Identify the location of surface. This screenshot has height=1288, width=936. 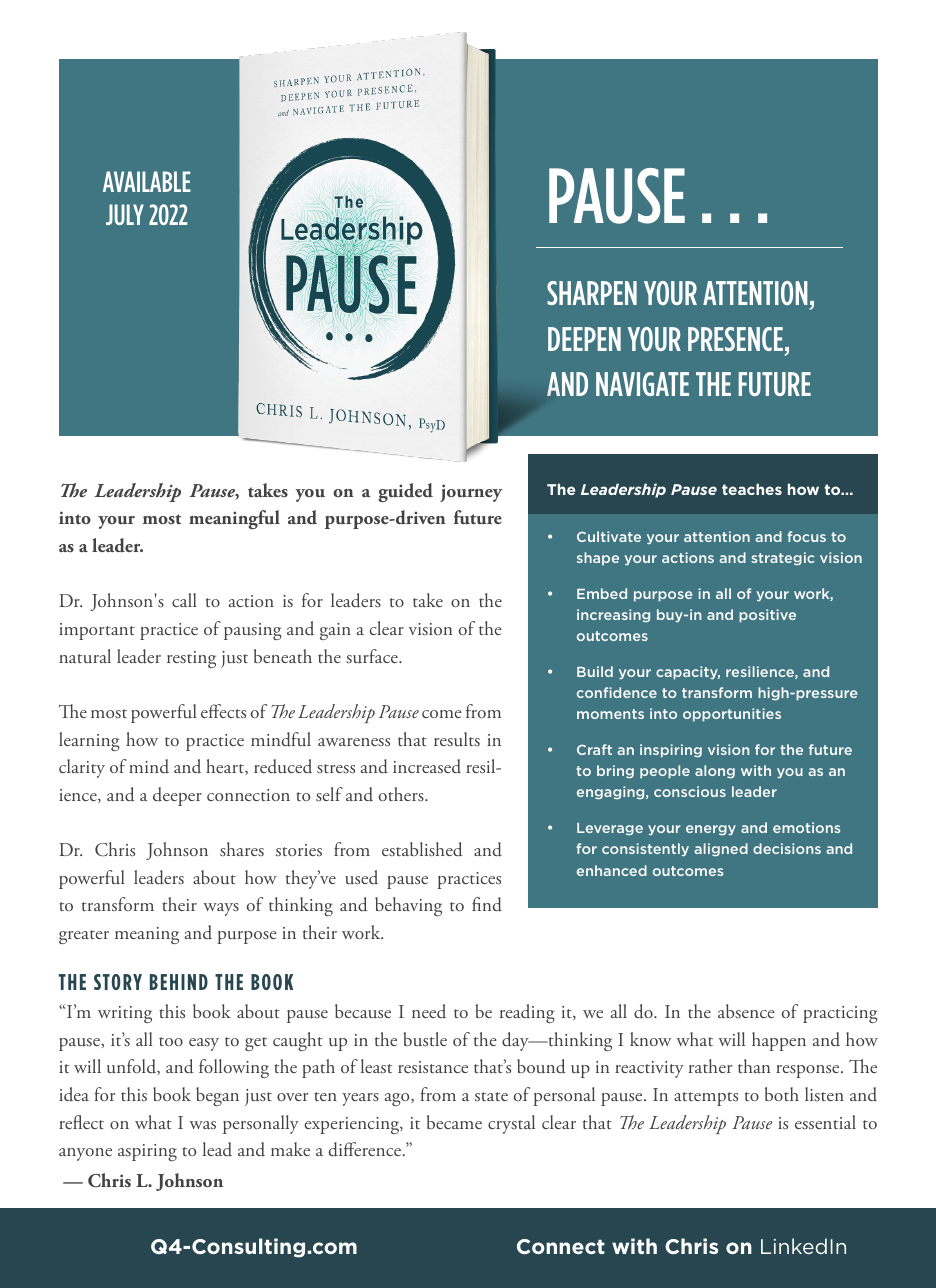
(373, 656).
